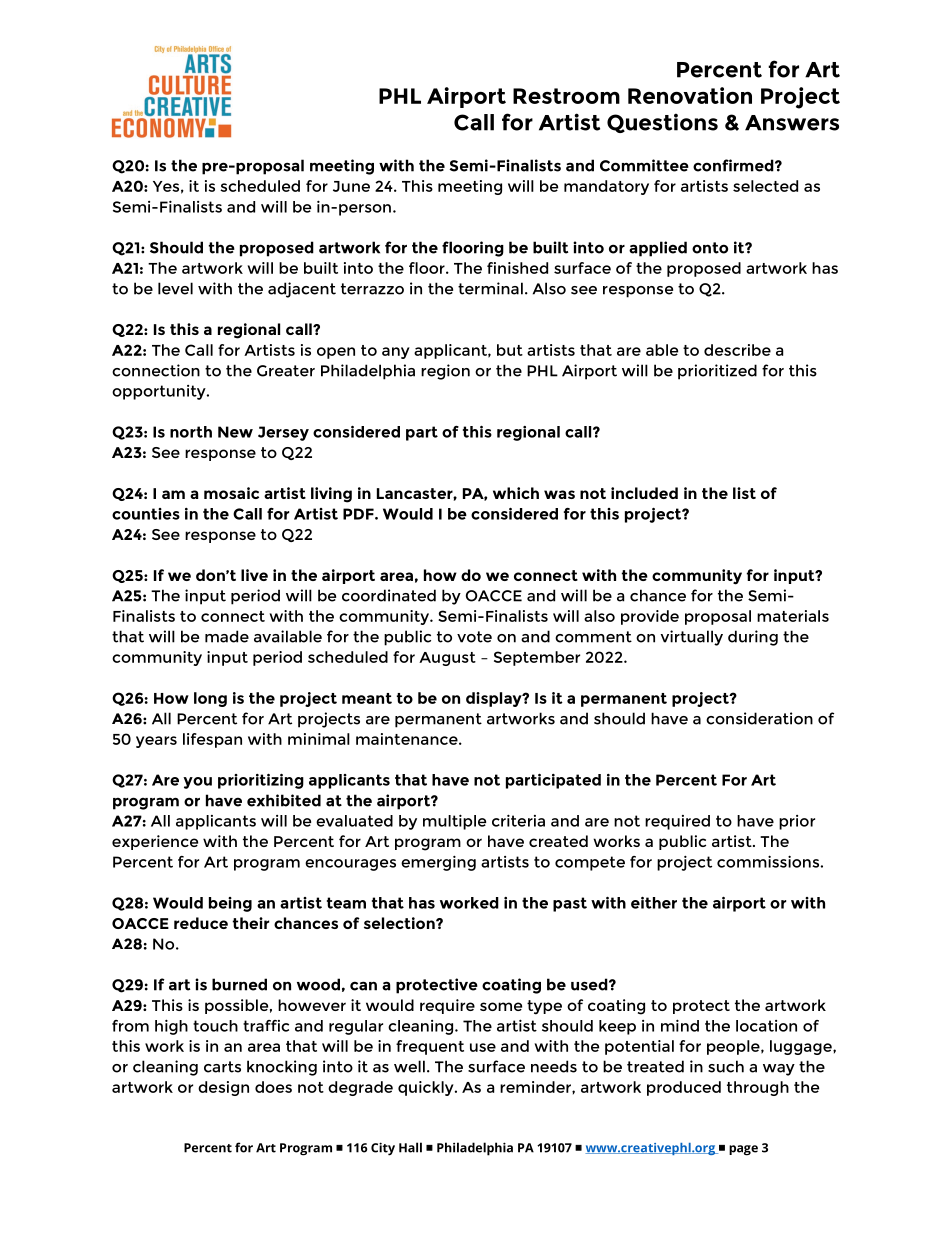  I want to click on virtually, so click(692, 638).
